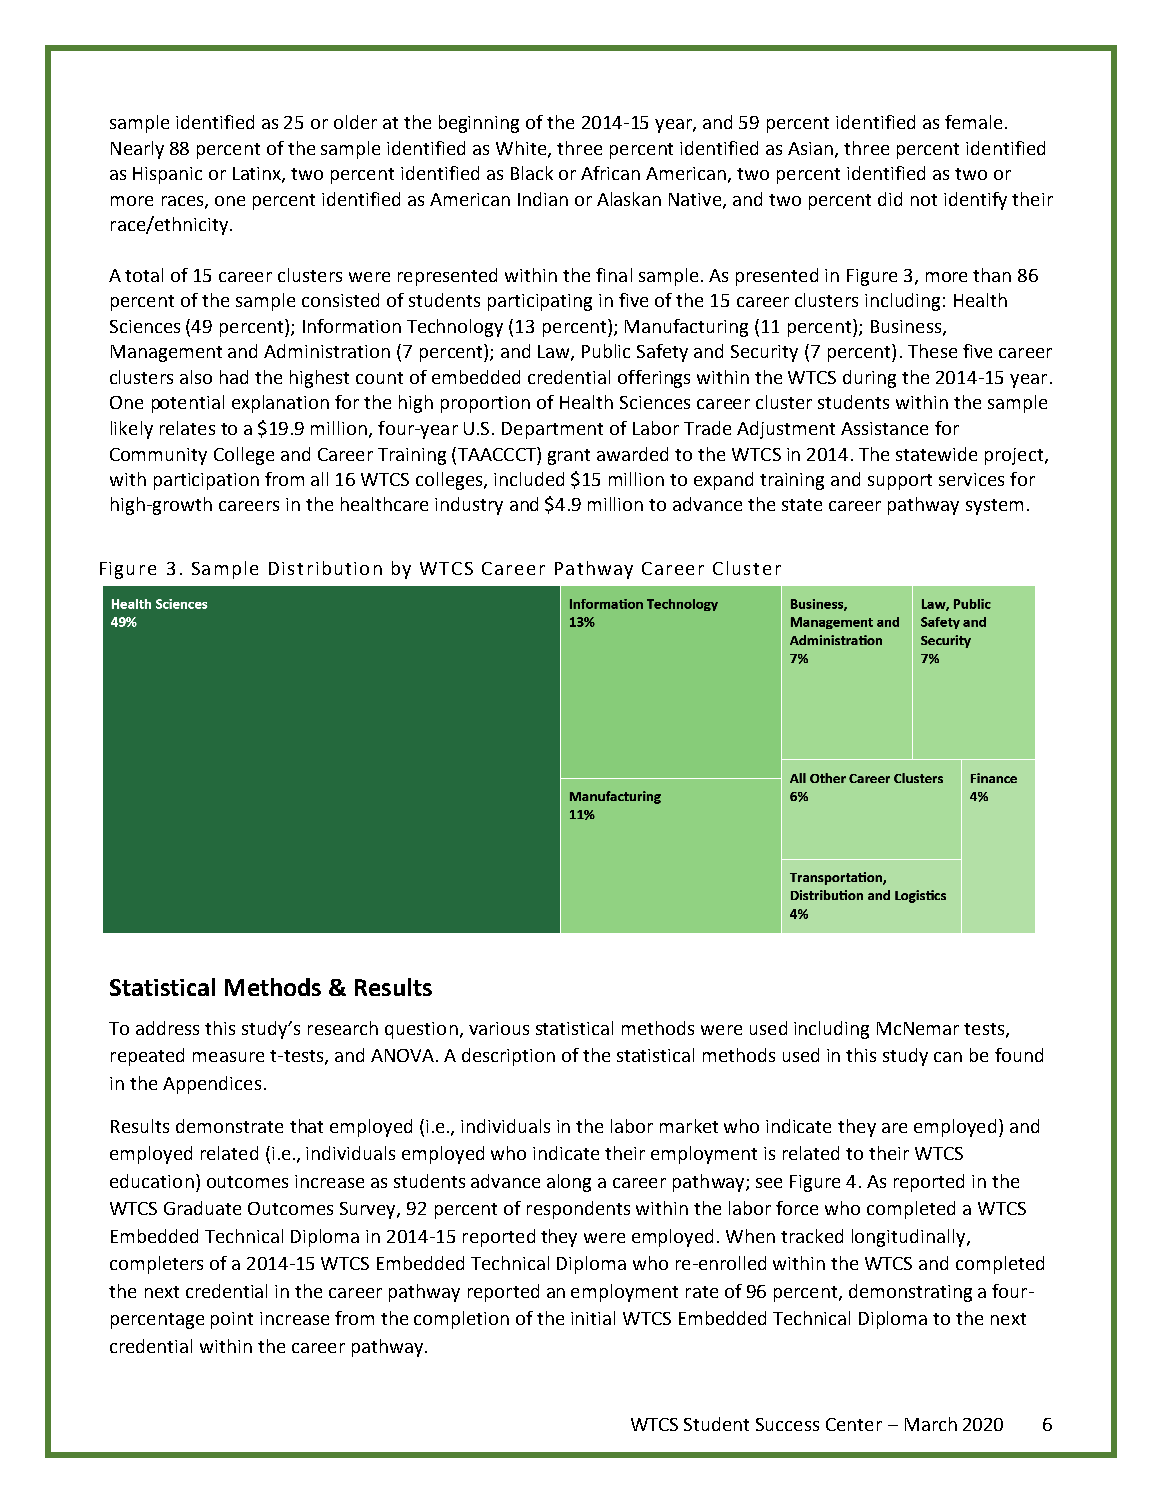  I want to click on system, so click(994, 507).
